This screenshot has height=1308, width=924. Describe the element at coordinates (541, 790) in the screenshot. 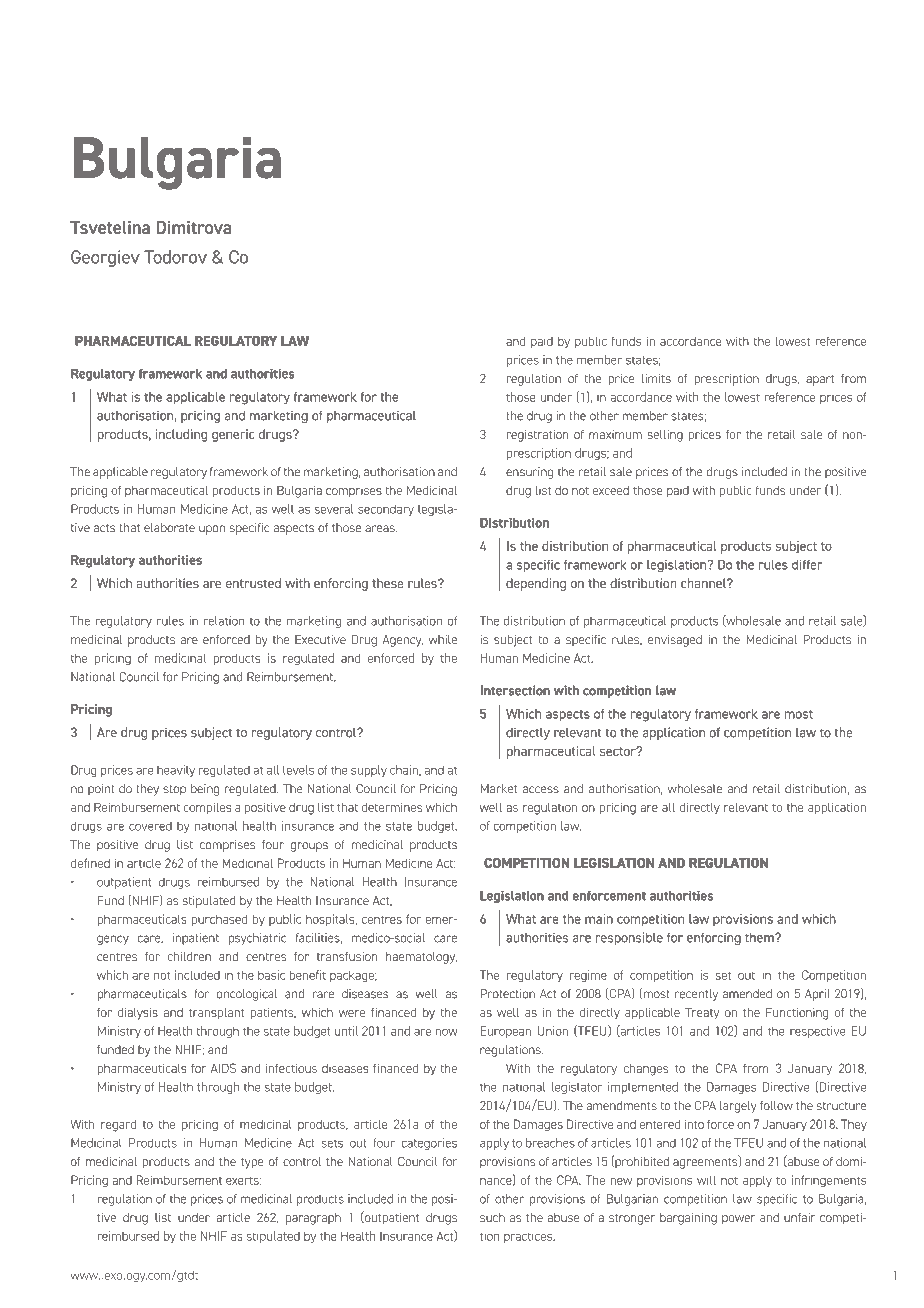

I see `access` at that location.
